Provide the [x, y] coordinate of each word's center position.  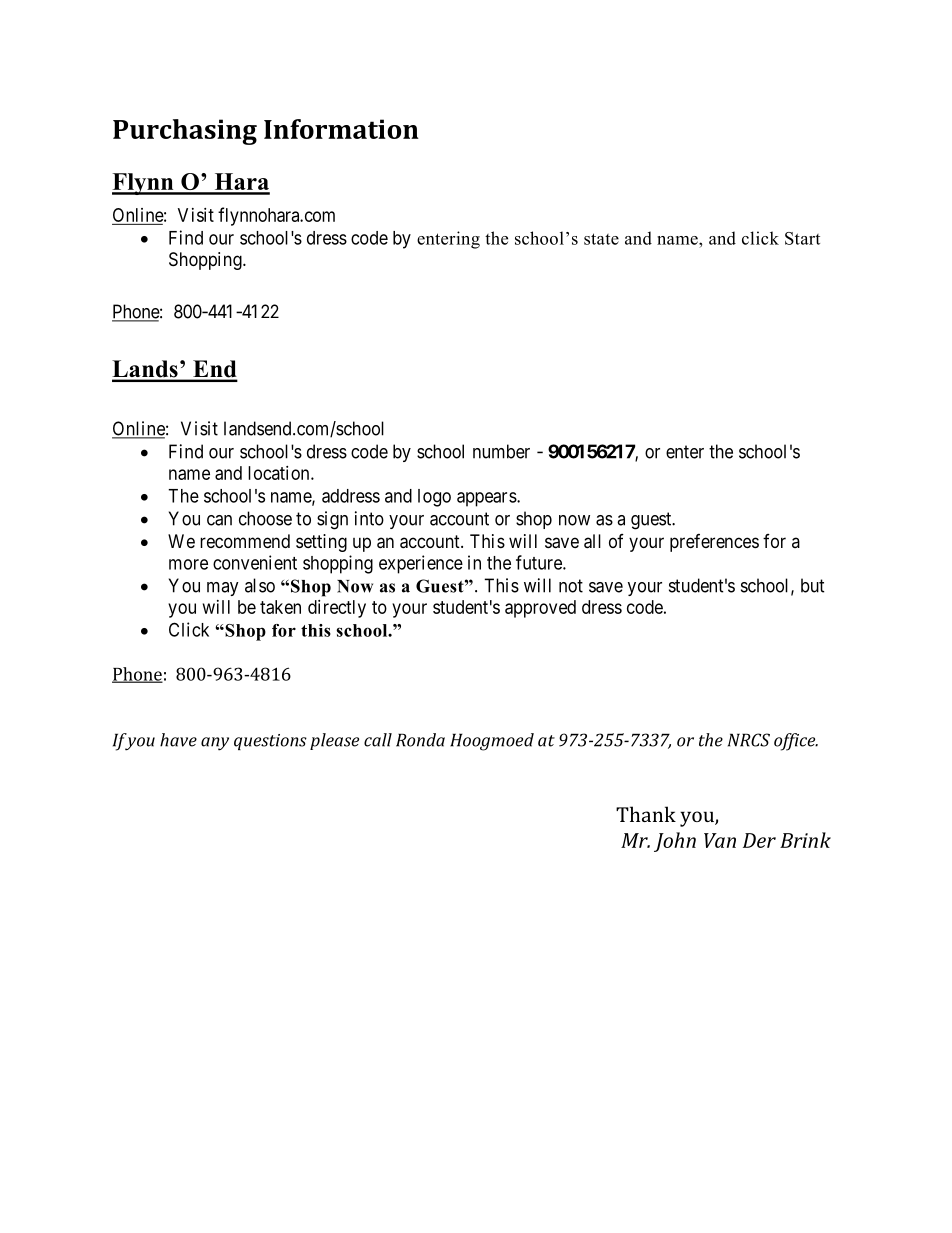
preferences [714, 543]
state [601, 239]
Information [341, 129]
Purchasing [185, 132]
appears [487, 499]
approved [540, 609]
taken [280, 607]
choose [265, 518]
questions [270, 742]
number [501, 451]
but [813, 585]
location [280, 473]
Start [802, 238]
